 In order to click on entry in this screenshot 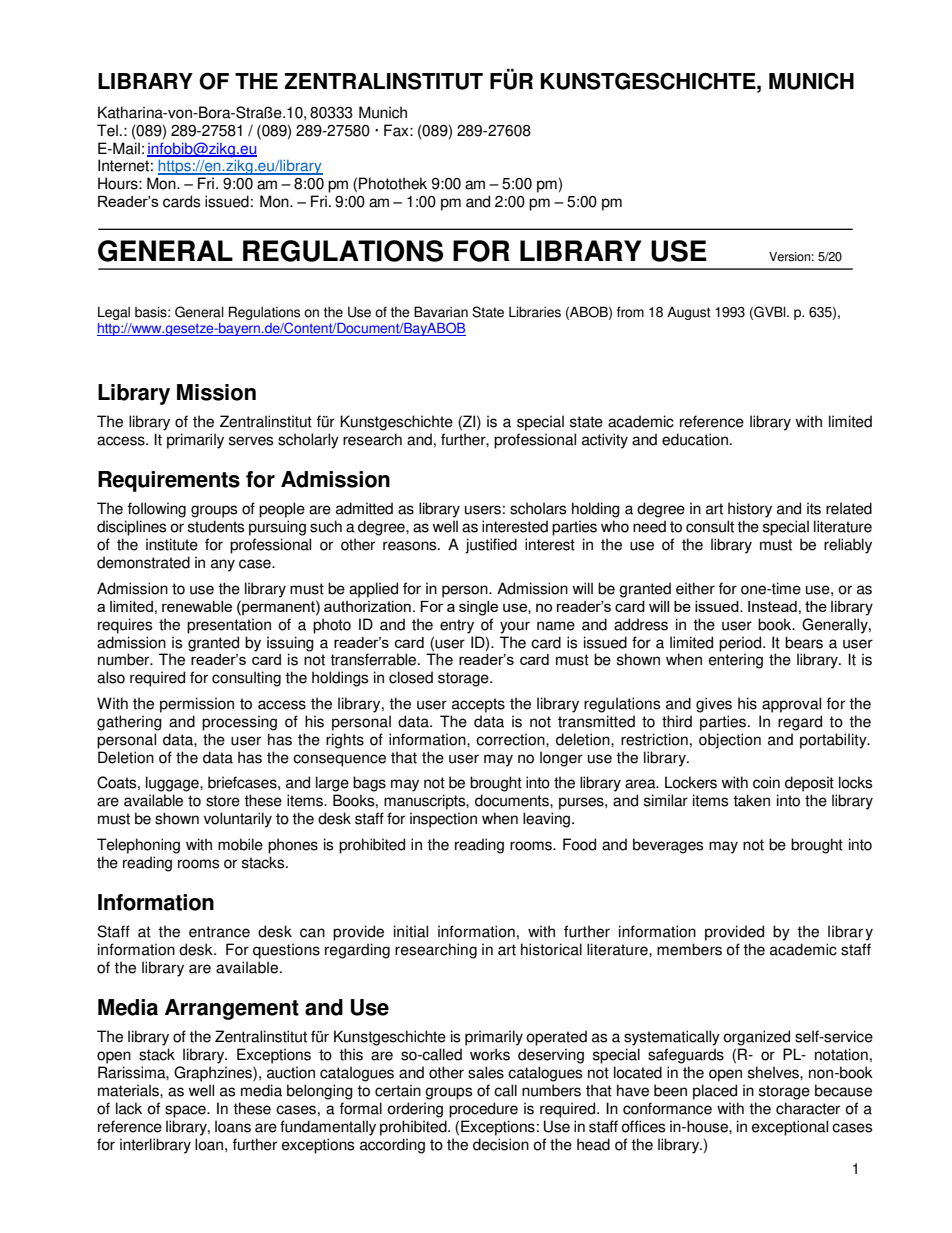, I will do `click(457, 626)`.
